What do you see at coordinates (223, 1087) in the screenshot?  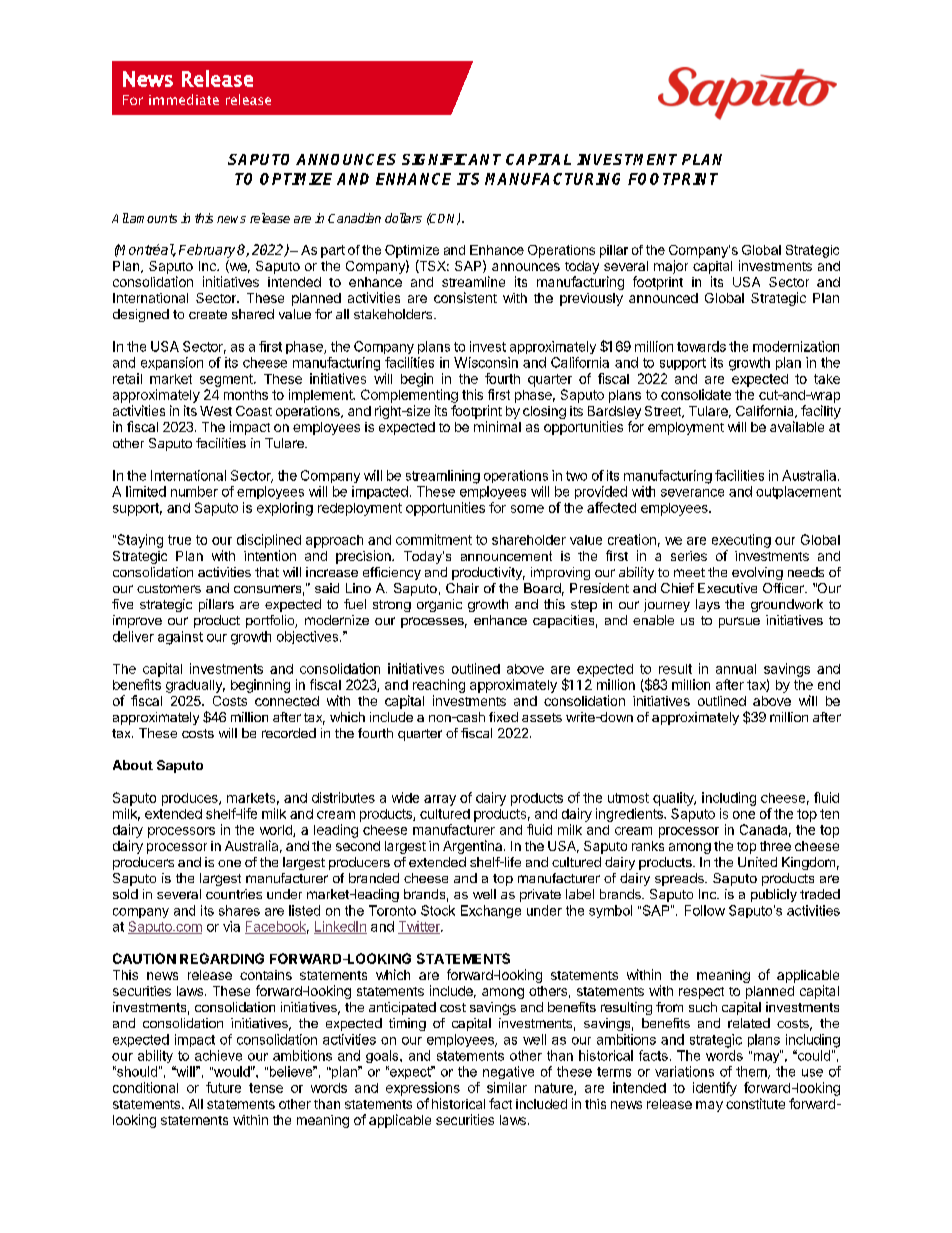 I see `future` at bounding box center [223, 1087].
